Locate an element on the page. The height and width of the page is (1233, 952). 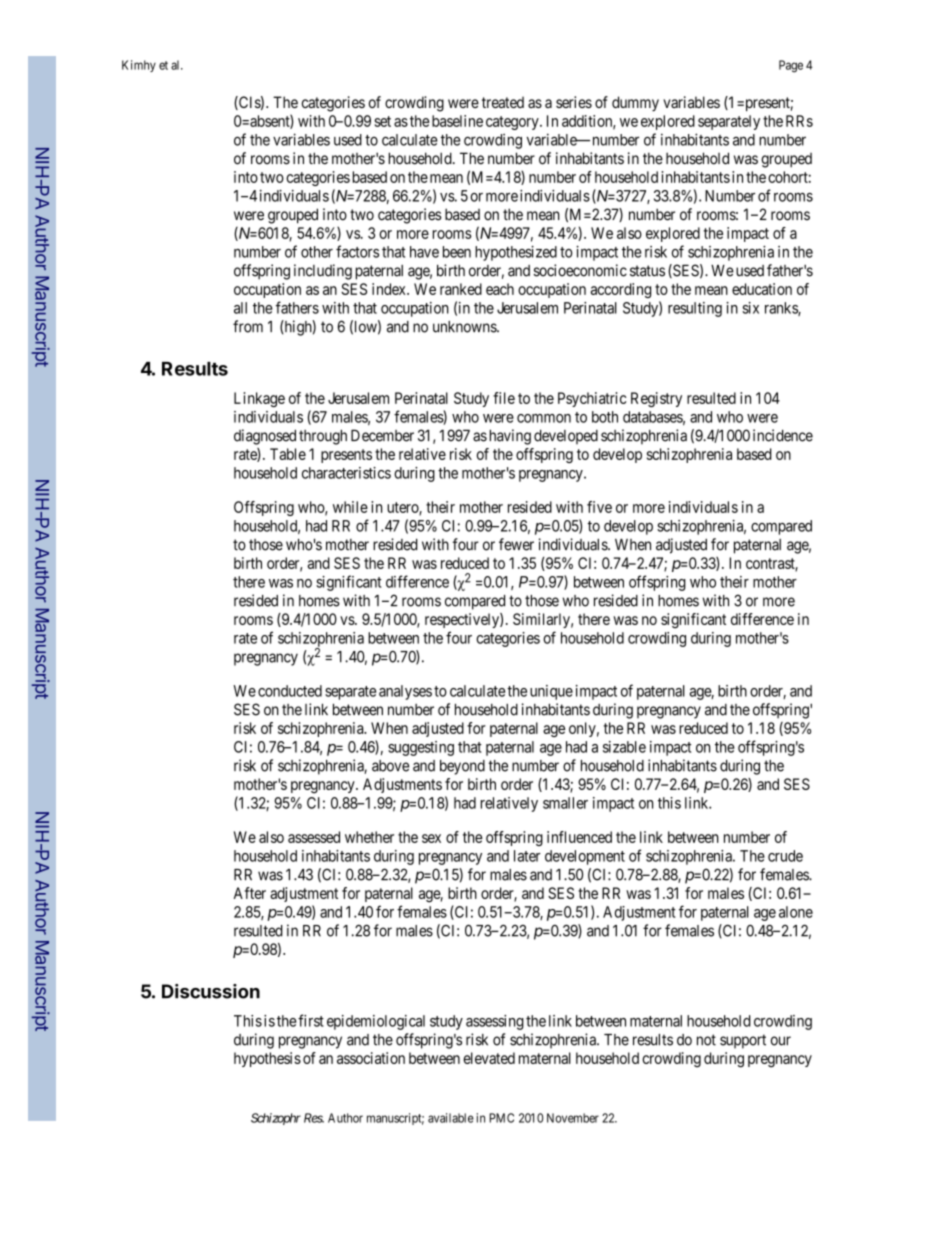
support is located at coordinates (743, 1041).
